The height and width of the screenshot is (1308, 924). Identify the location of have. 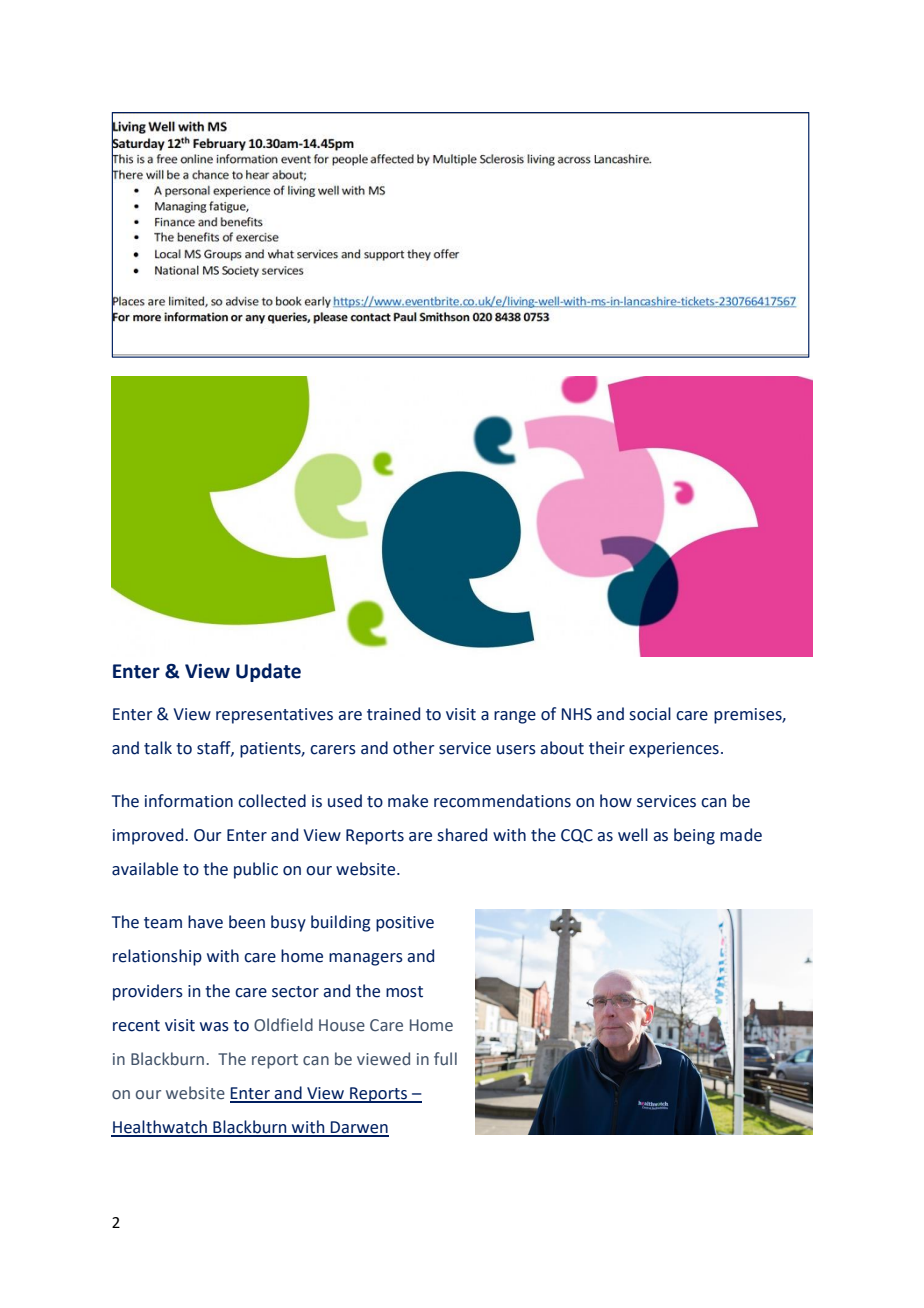
(205, 922).
